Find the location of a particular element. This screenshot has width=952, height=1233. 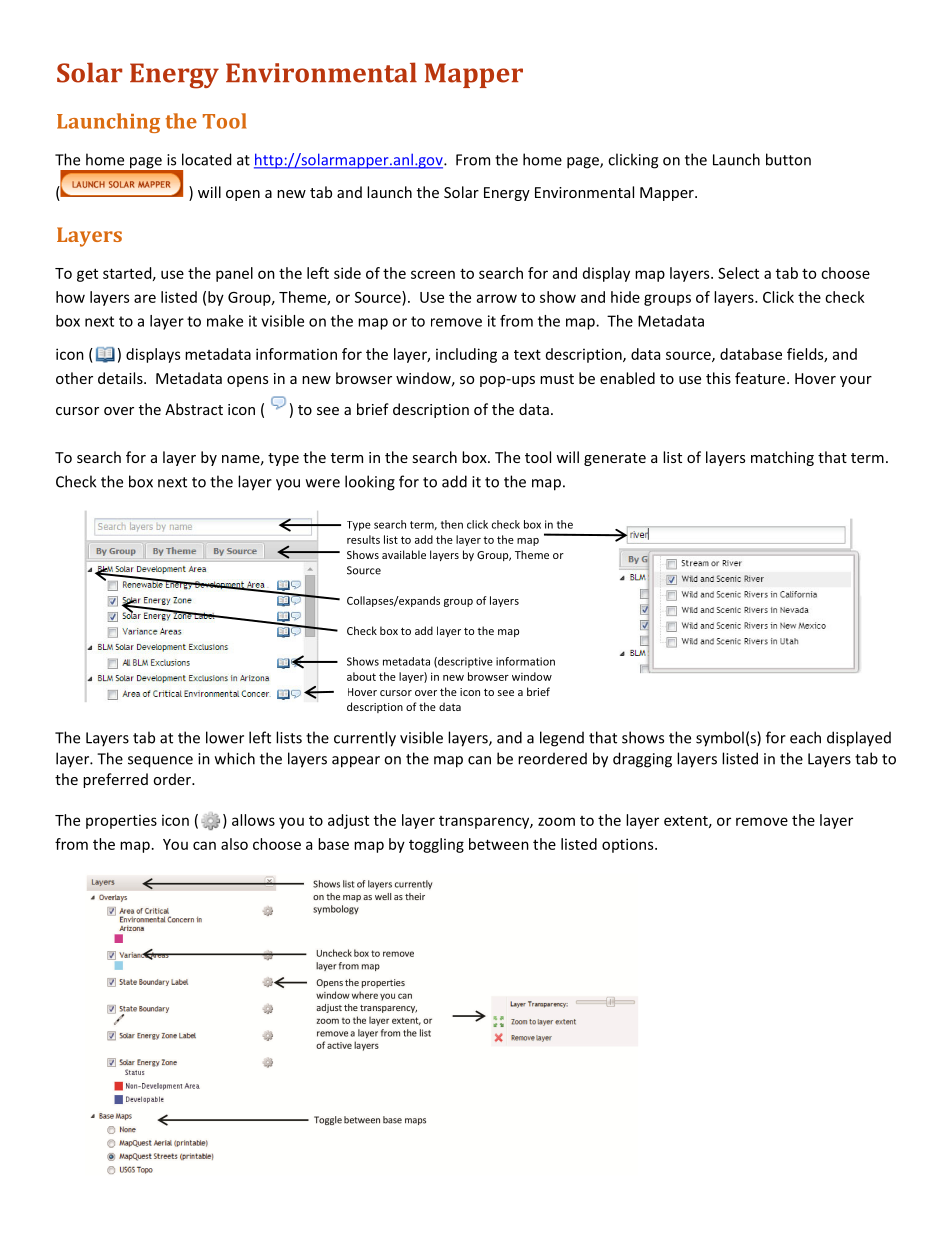

available is located at coordinates (404, 554).
